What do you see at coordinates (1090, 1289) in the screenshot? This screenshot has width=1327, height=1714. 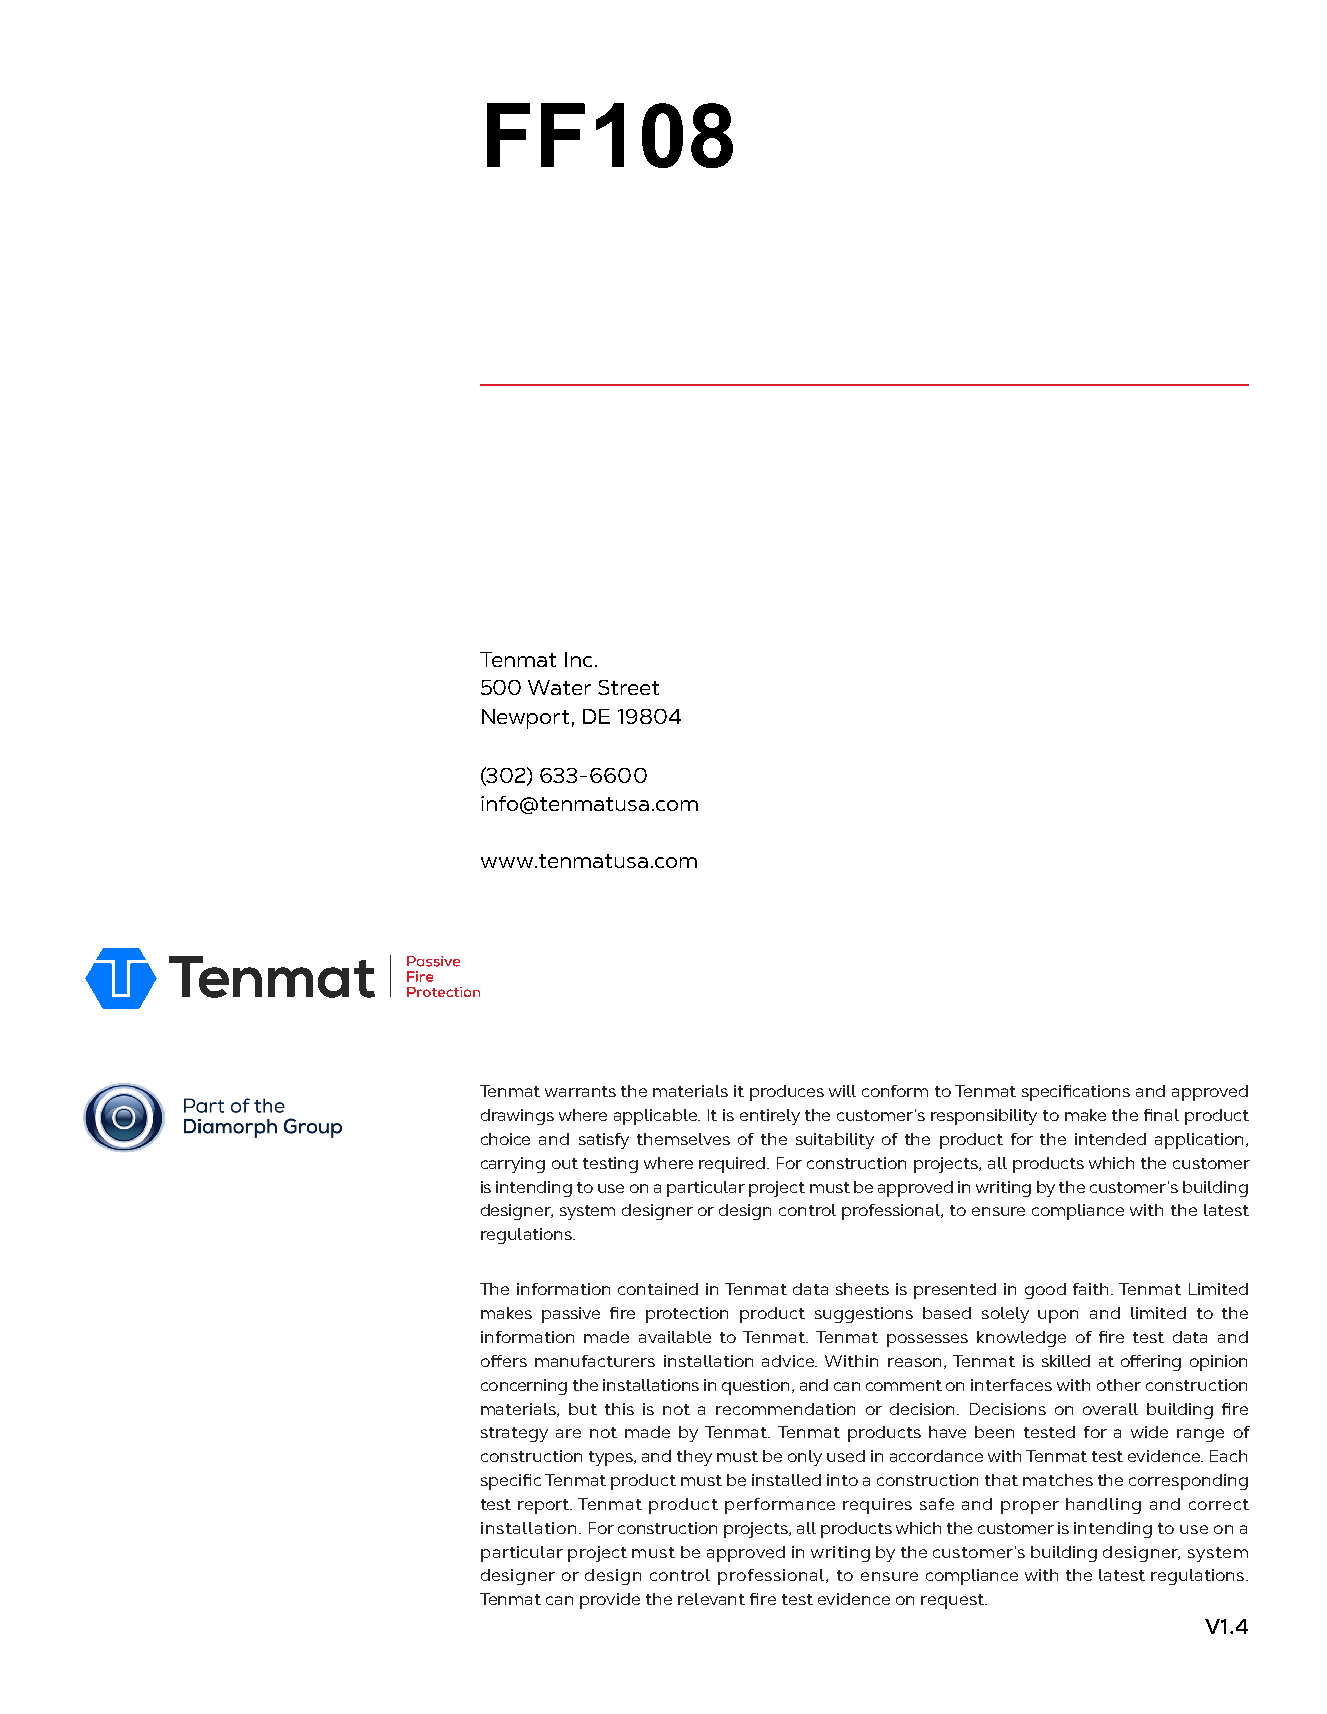 I see `faith` at bounding box center [1090, 1289].
